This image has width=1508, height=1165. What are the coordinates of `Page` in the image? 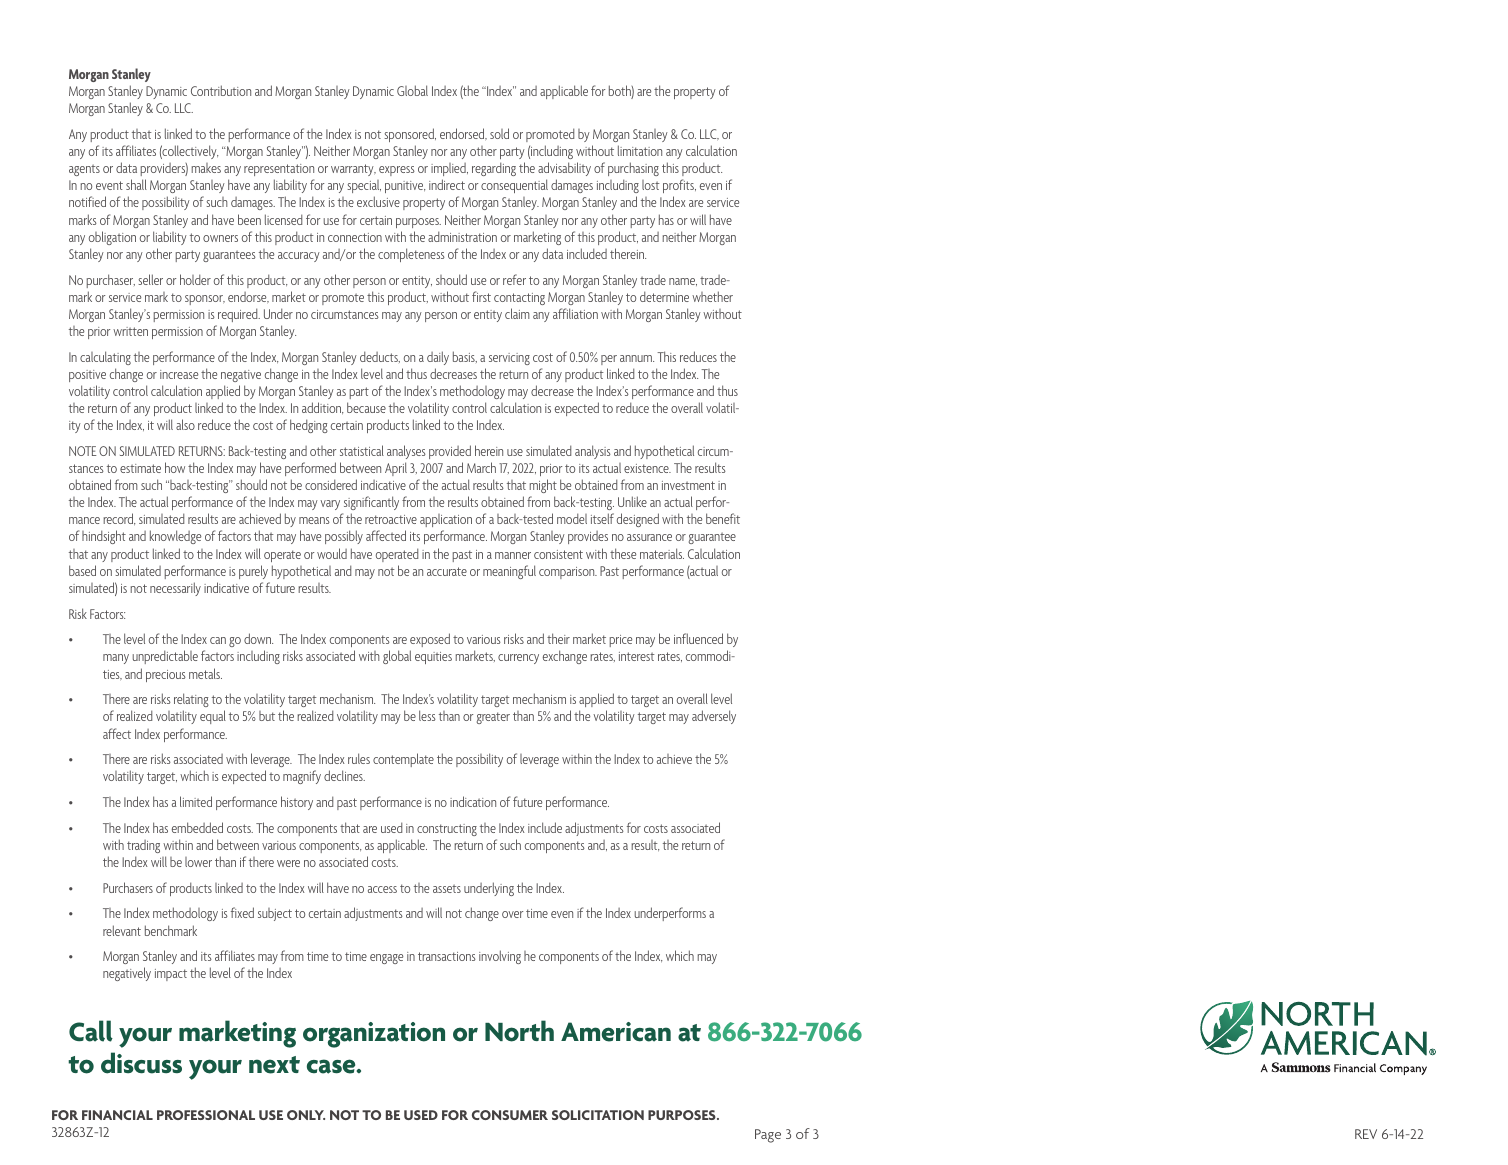 It's located at (768, 1136).
